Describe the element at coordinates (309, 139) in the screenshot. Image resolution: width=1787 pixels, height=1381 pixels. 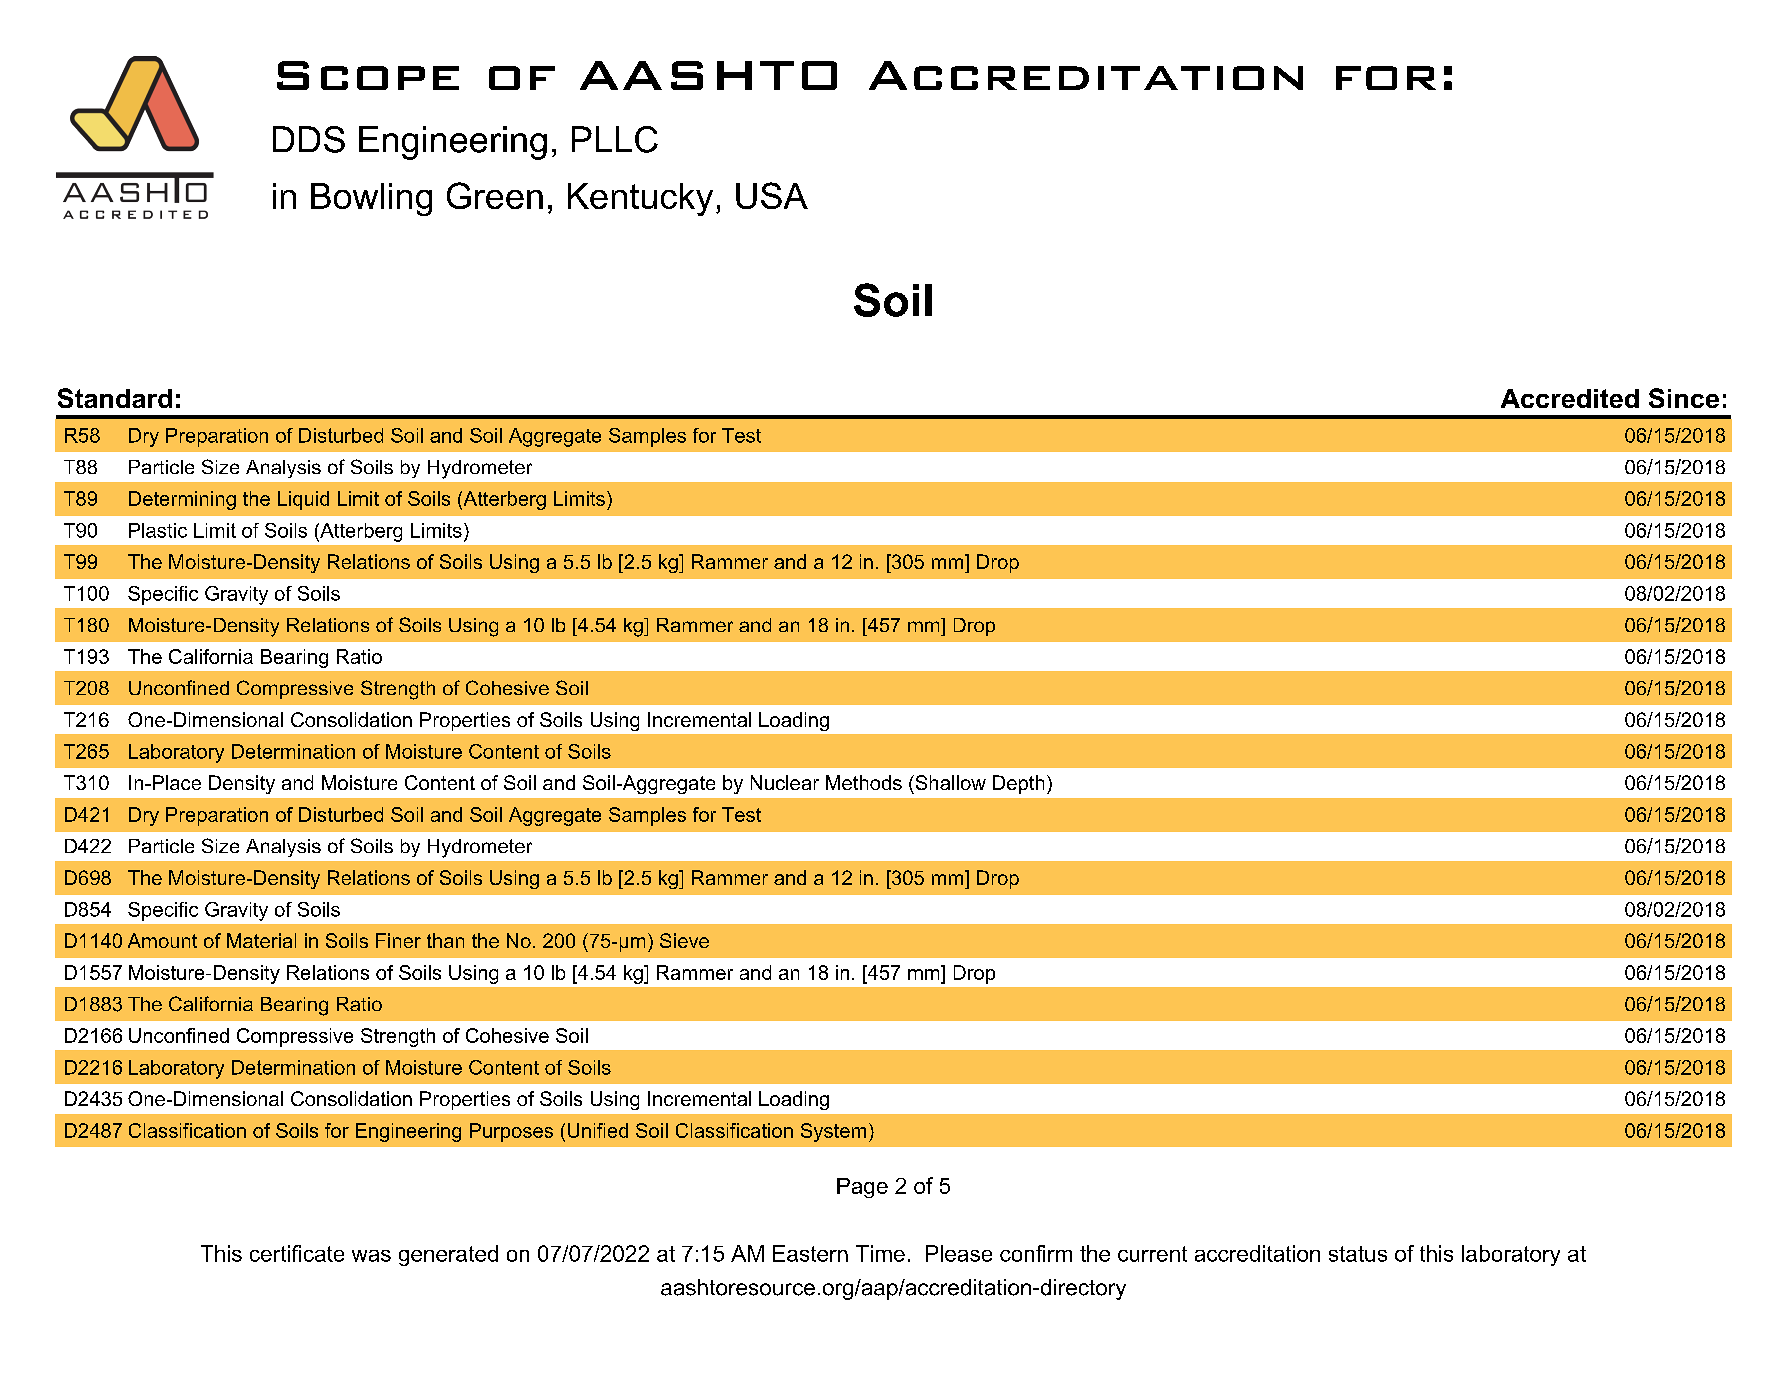
I see `DDS` at that location.
